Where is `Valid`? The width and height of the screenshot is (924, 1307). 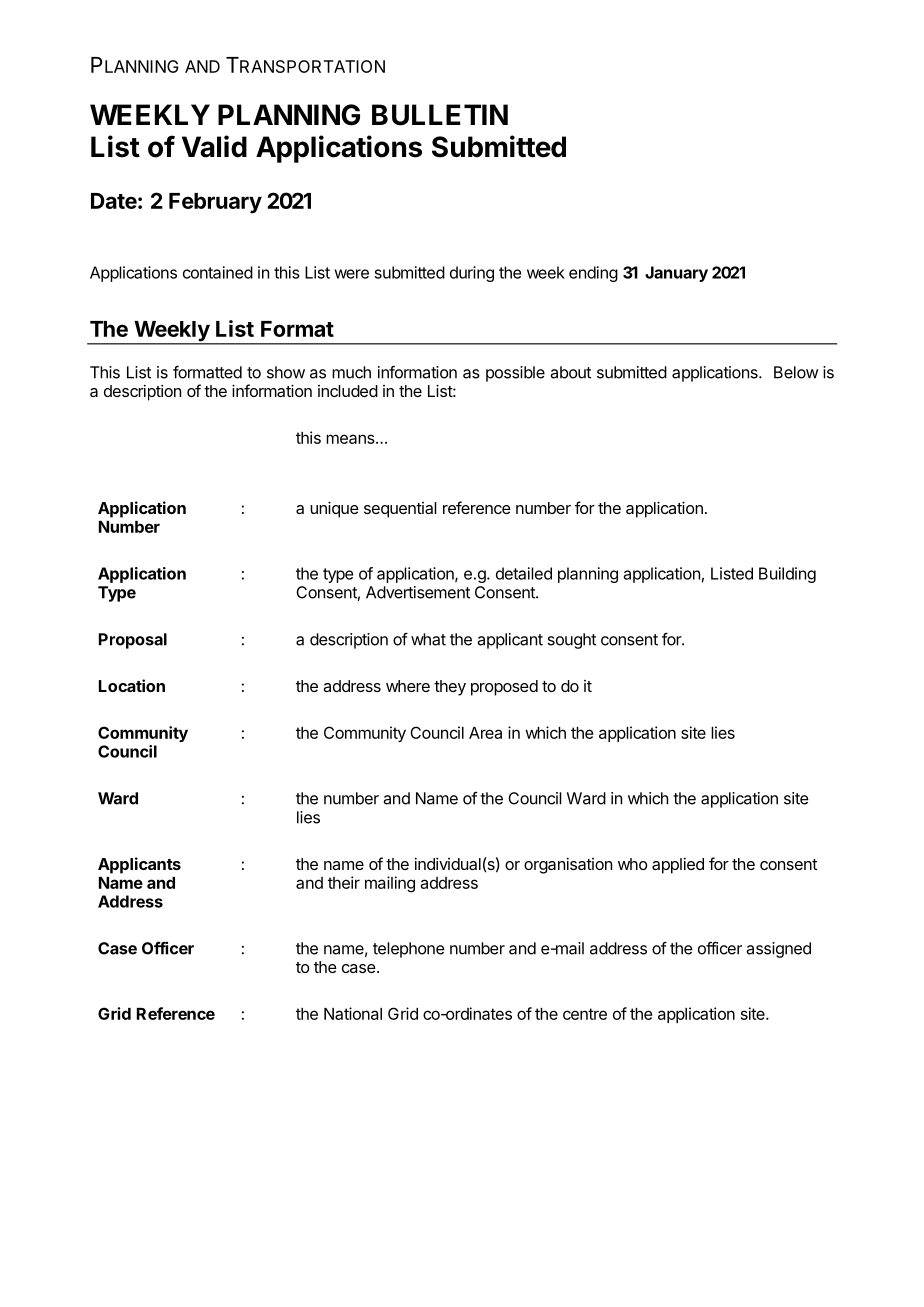 Valid is located at coordinates (214, 146).
